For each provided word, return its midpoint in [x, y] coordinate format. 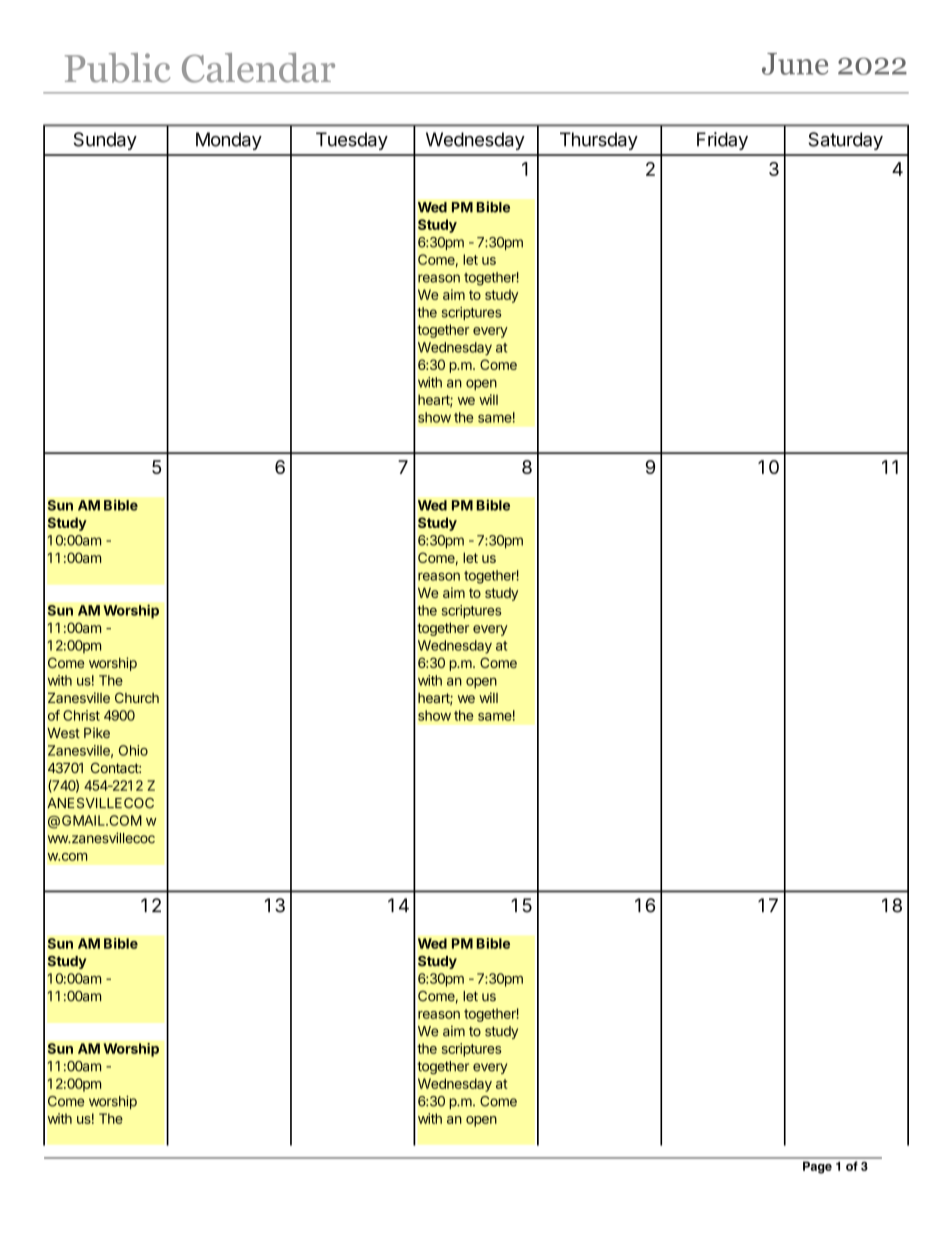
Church [137, 697]
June [795, 64]
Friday [722, 141]
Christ [81, 715]
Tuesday [352, 141]
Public [117, 68]
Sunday [105, 141]
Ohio [133, 750]
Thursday [599, 141]
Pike [97, 732]
